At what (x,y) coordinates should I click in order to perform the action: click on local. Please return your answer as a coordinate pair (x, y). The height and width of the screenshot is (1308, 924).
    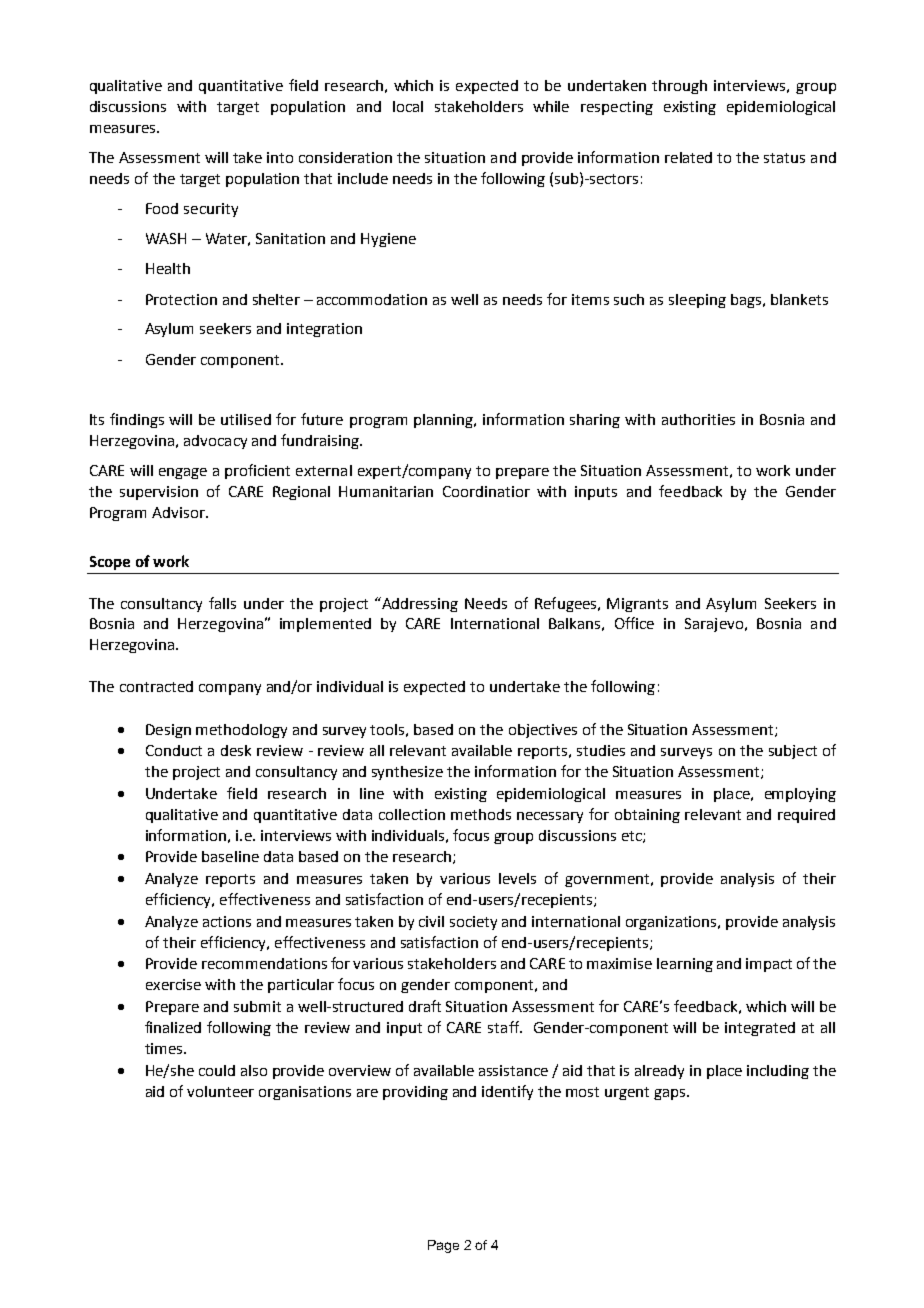
    Looking at the image, I should click on (408, 106).
